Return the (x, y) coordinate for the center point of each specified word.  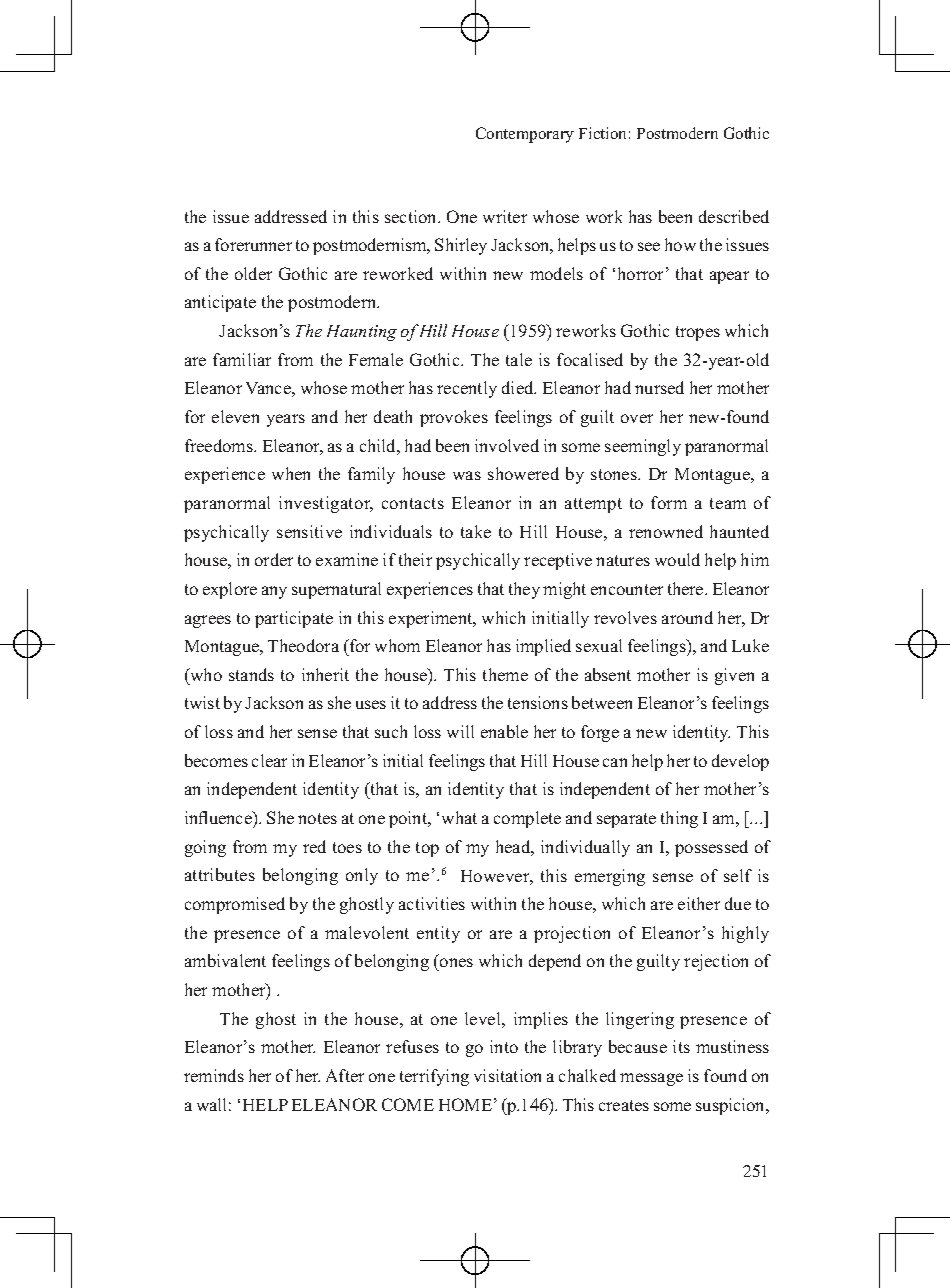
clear (269, 760)
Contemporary (525, 135)
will (460, 731)
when (291, 473)
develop (740, 762)
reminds (214, 1075)
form (669, 502)
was (467, 475)
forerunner (253, 244)
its (681, 1046)
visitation (507, 1075)
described (734, 216)
